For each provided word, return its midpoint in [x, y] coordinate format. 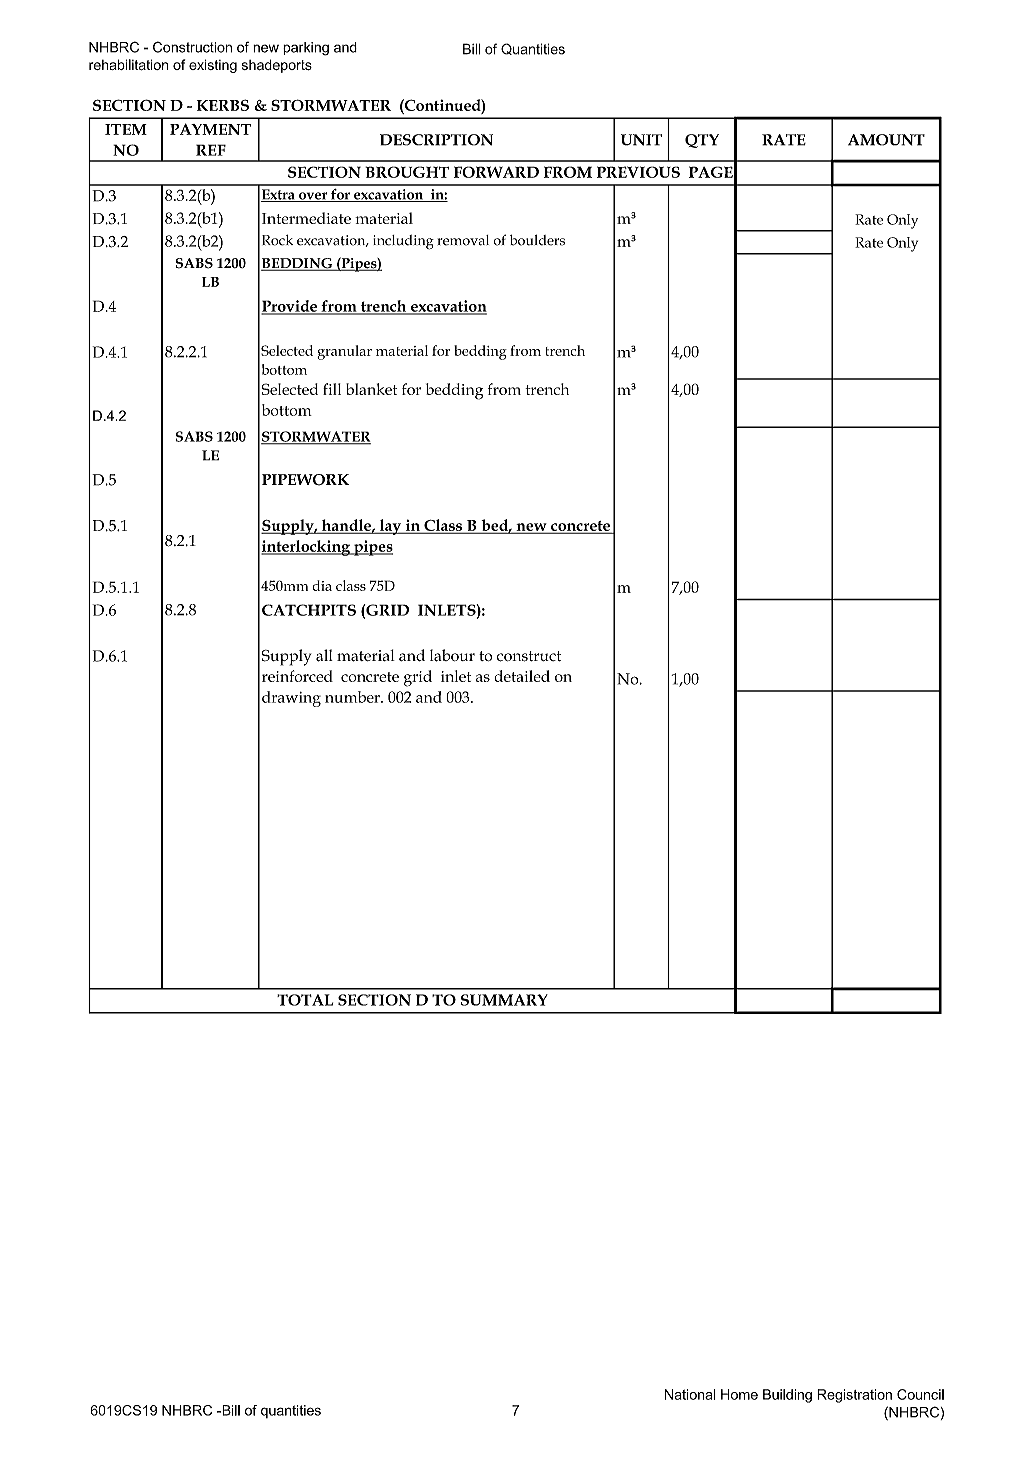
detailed [522, 676]
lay [390, 527]
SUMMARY [504, 1000]
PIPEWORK [305, 480]
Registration [854, 1396]
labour [452, 655]
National [690, 1394]
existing [213, 66]
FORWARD [496, 172]
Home [739, 1394]
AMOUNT [886, 140]
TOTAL [305, 1000]
